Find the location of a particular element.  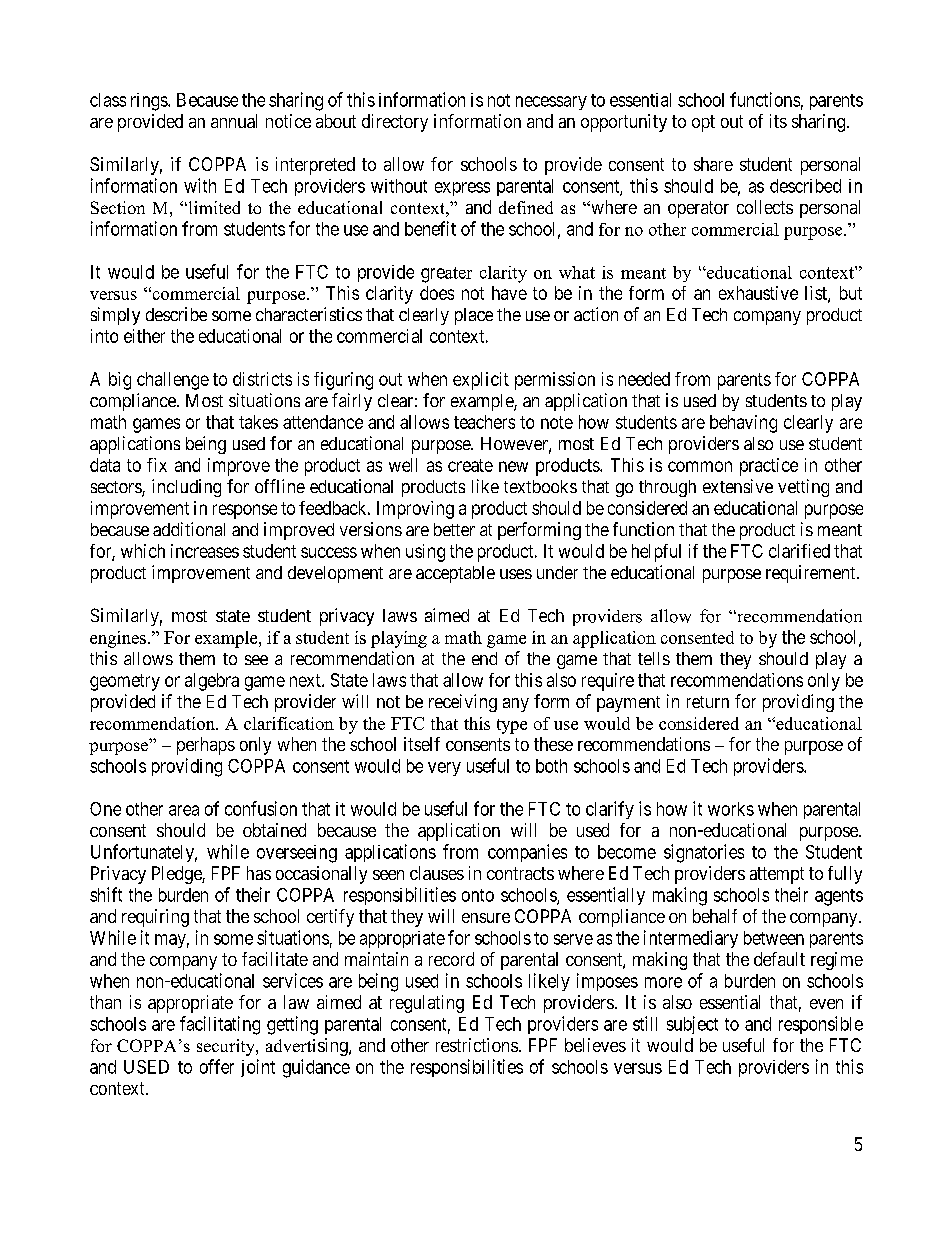

acceptable is located at coordinates (455, 574).
